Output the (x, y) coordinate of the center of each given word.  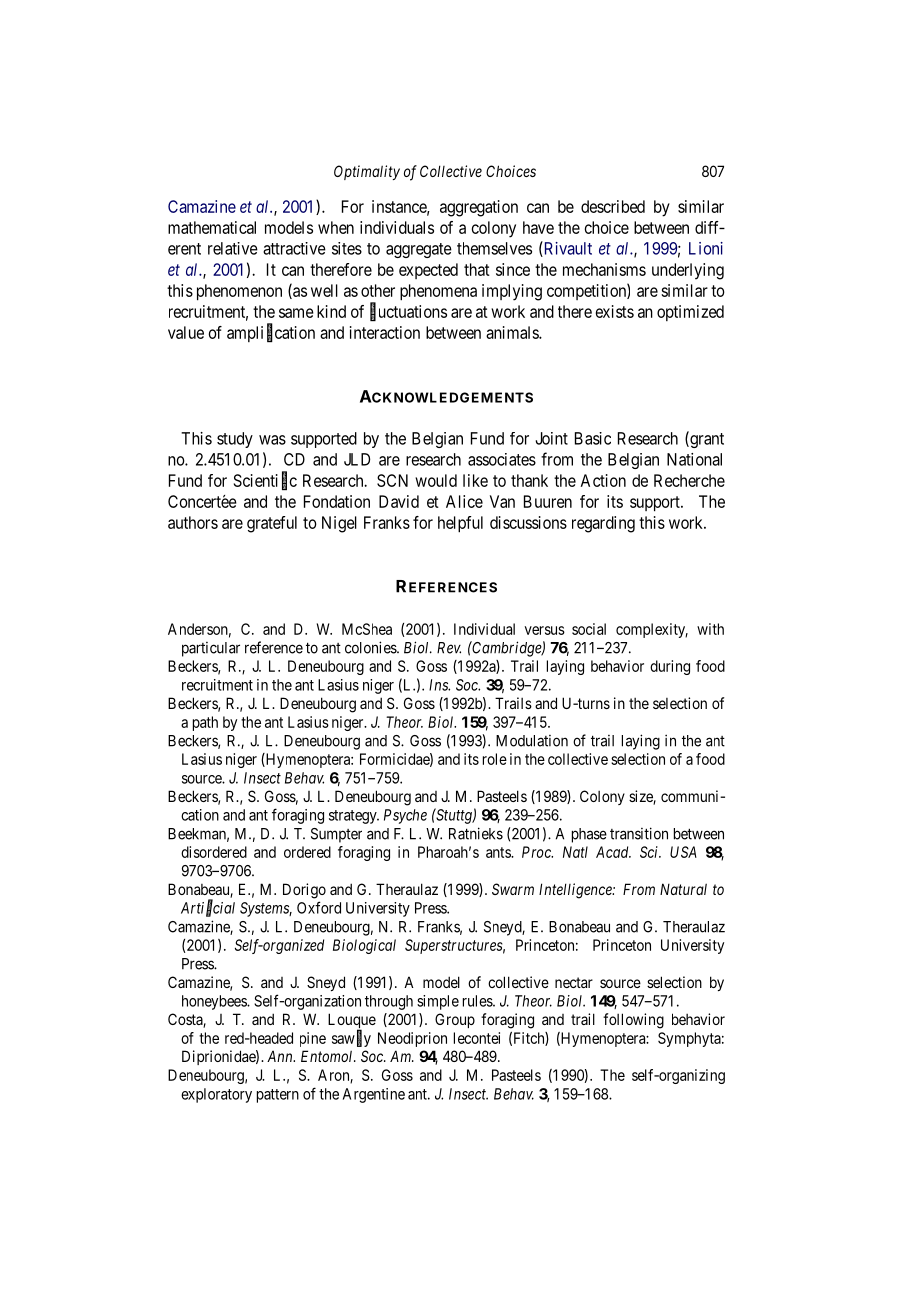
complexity (652, 630)
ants (499, 852)
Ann (281, 1056)
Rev (449, 648)
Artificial (208, 909)
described (613, 206)
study (235, 440)
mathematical (212, 227)
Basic (593, 438)
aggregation (479, 208)
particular (211, 649)
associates (502, 459)
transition (639, 833)
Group (455, 1020)
